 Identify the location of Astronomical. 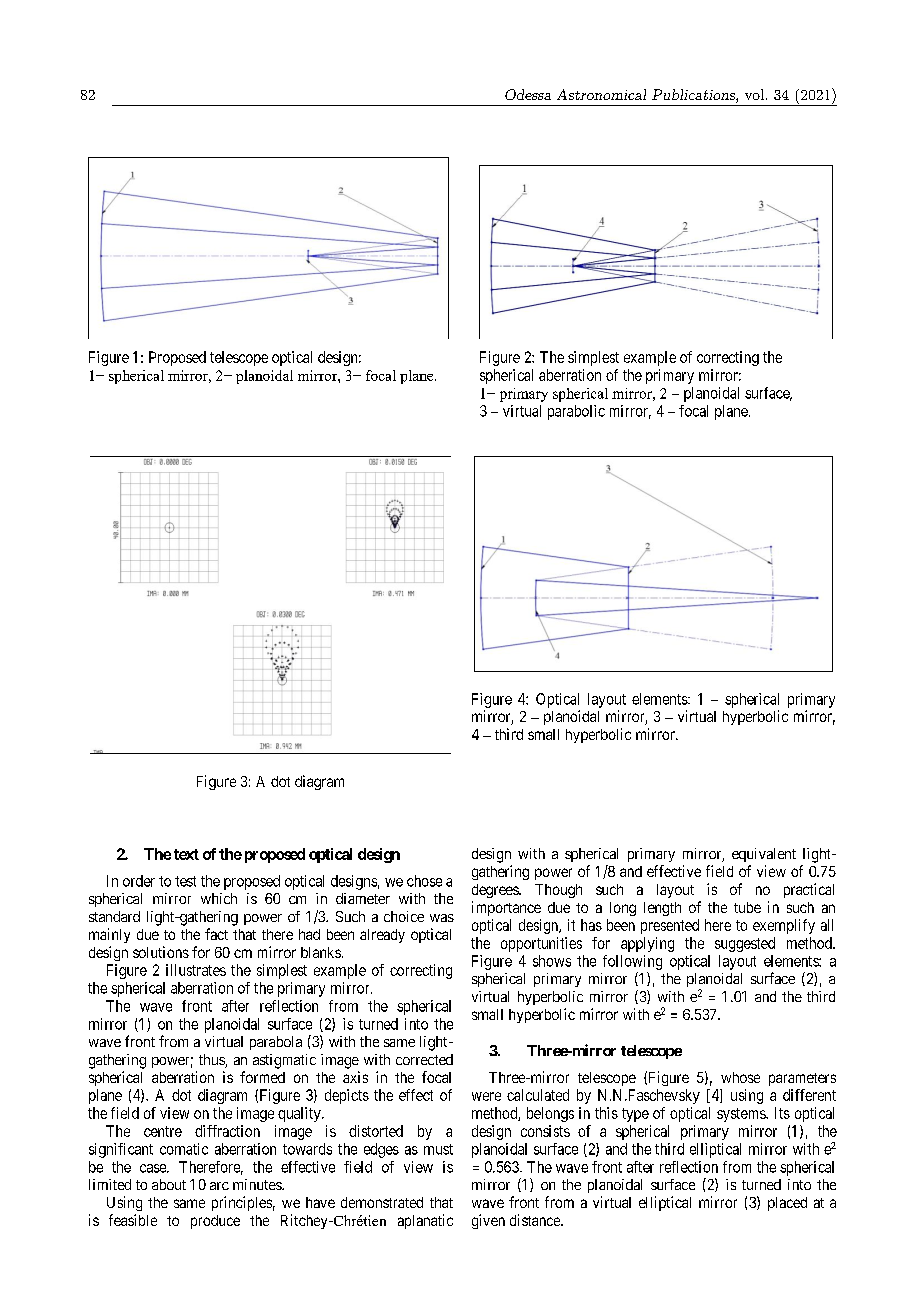
(601, 94).
